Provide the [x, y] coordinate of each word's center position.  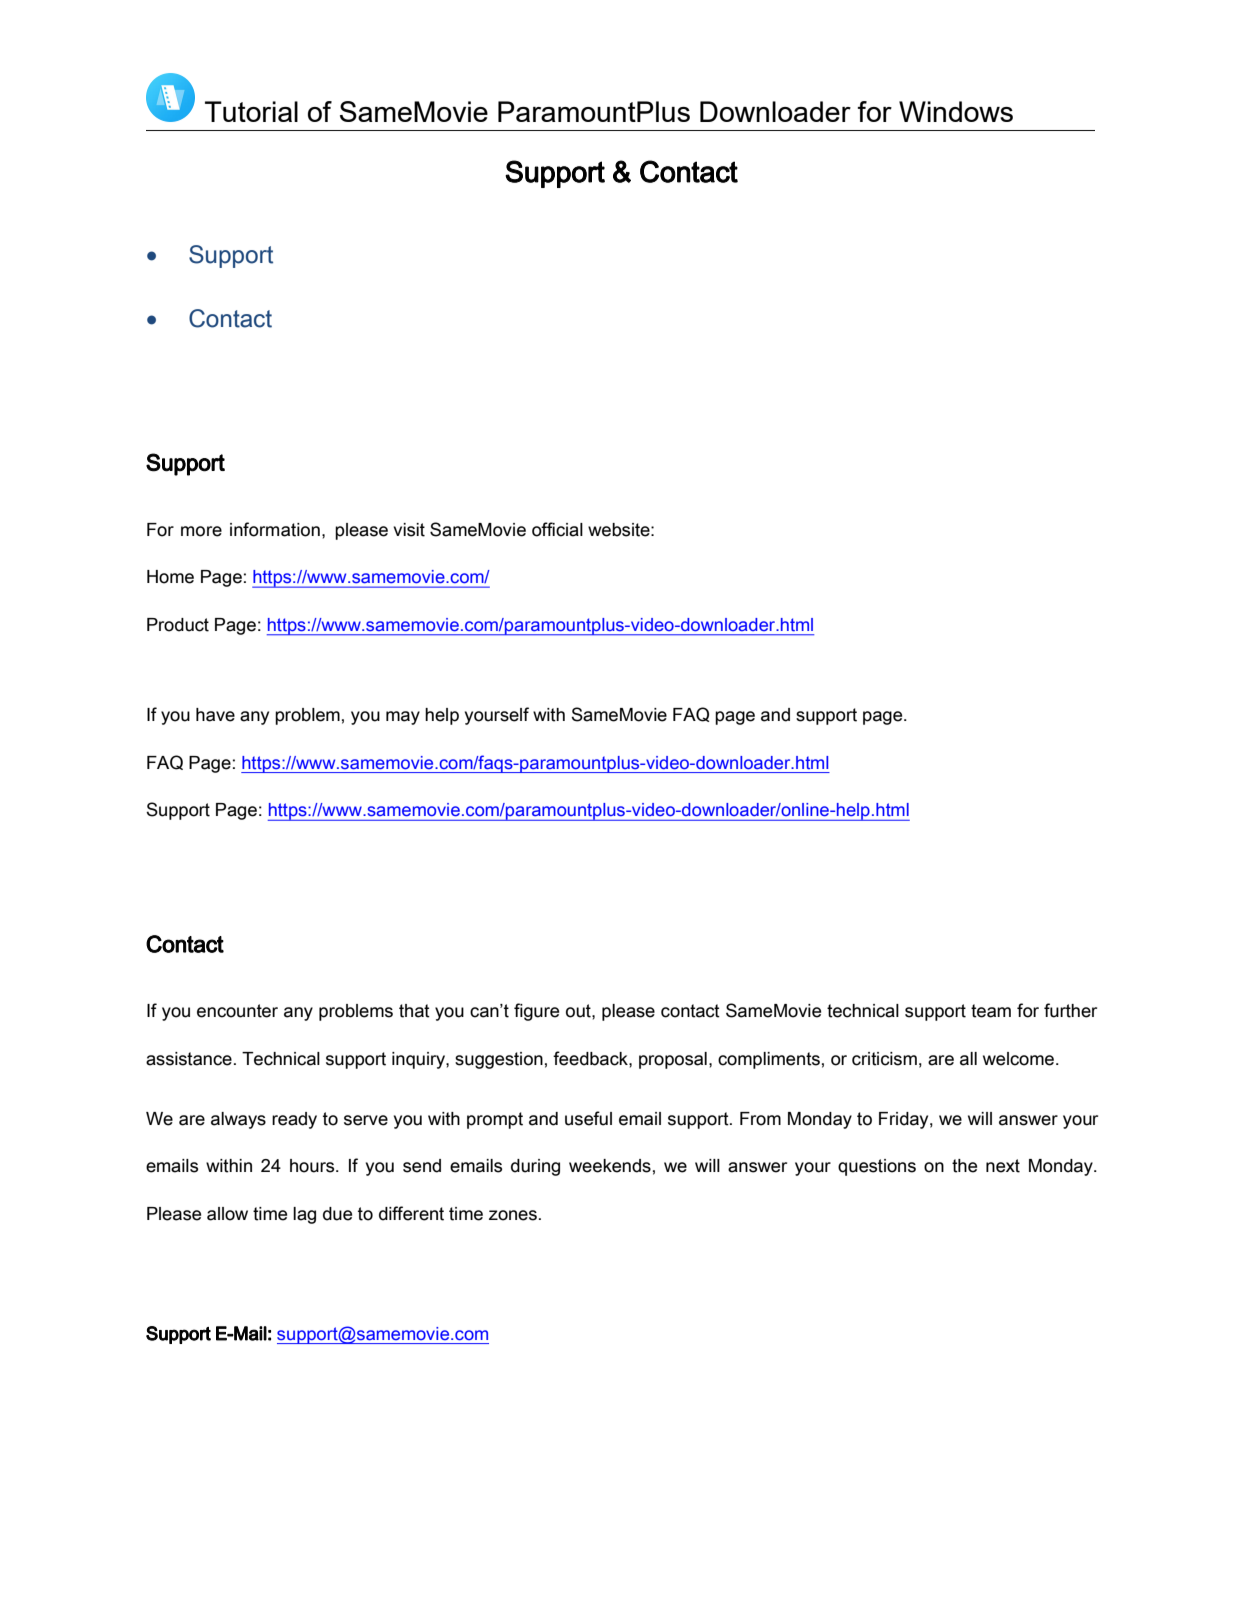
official [557, 529]
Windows [956, 111]
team [991, 1011]
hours [313, 1166]
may [403, 718]
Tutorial [251, 111]
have [215, 715]
